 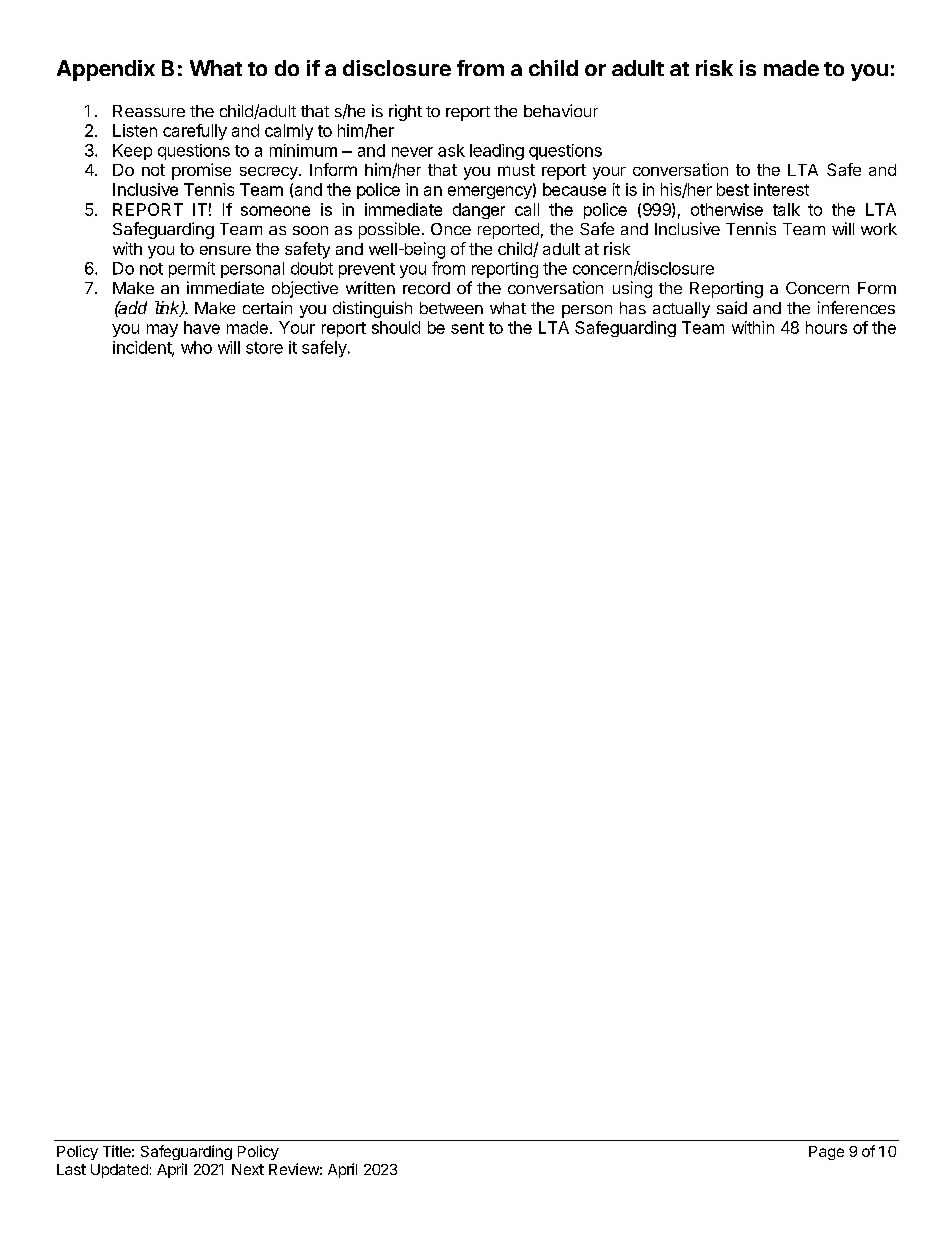 I want to click on who, so click(x=196, y=347).
